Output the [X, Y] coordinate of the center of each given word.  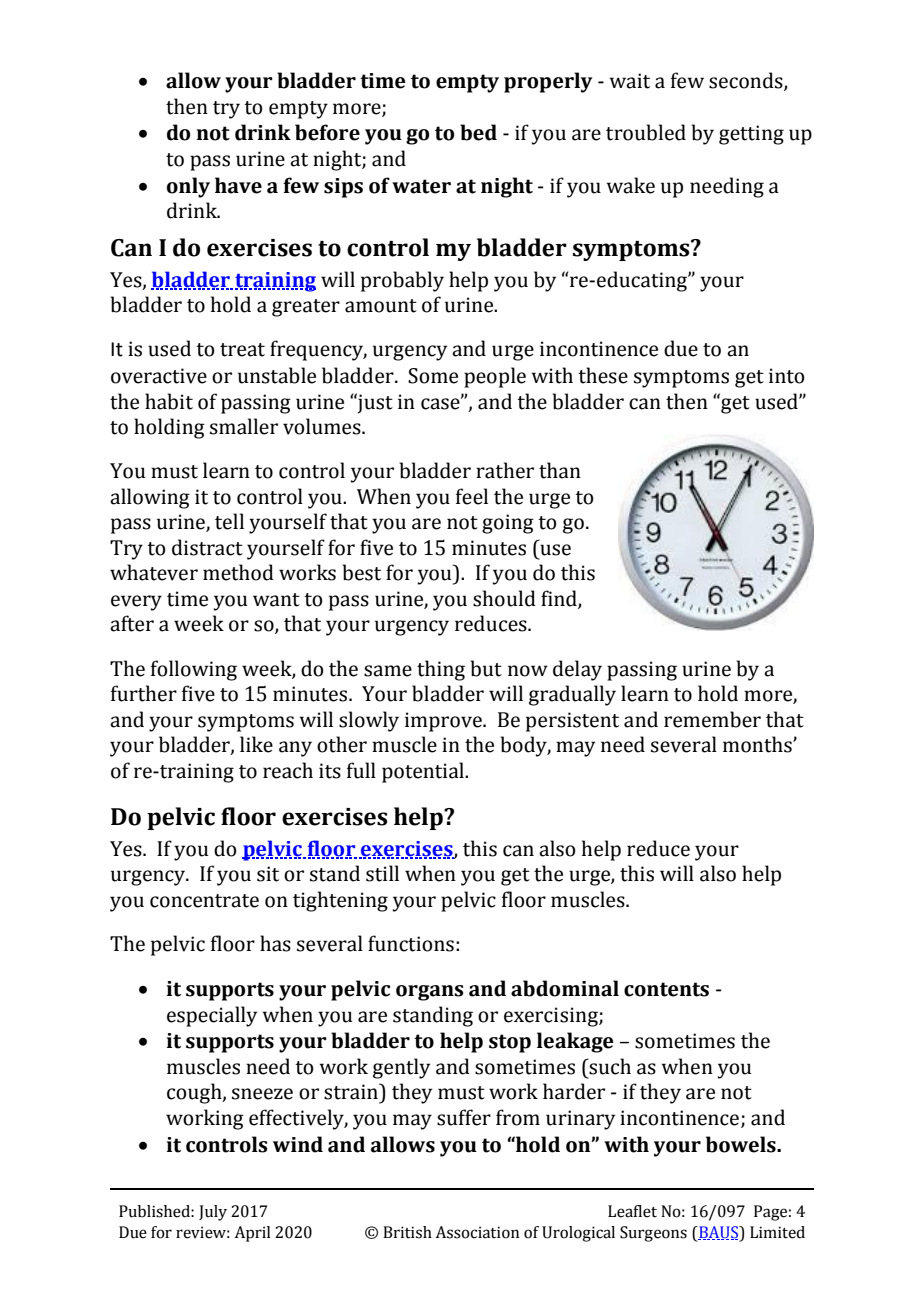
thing [441, 670]
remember [712, 719]
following [194, 670]
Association [477, 1232]
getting [751, 135]
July [213, 1213]
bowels [742, 1144]
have [238, 185]
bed [478, 132]
